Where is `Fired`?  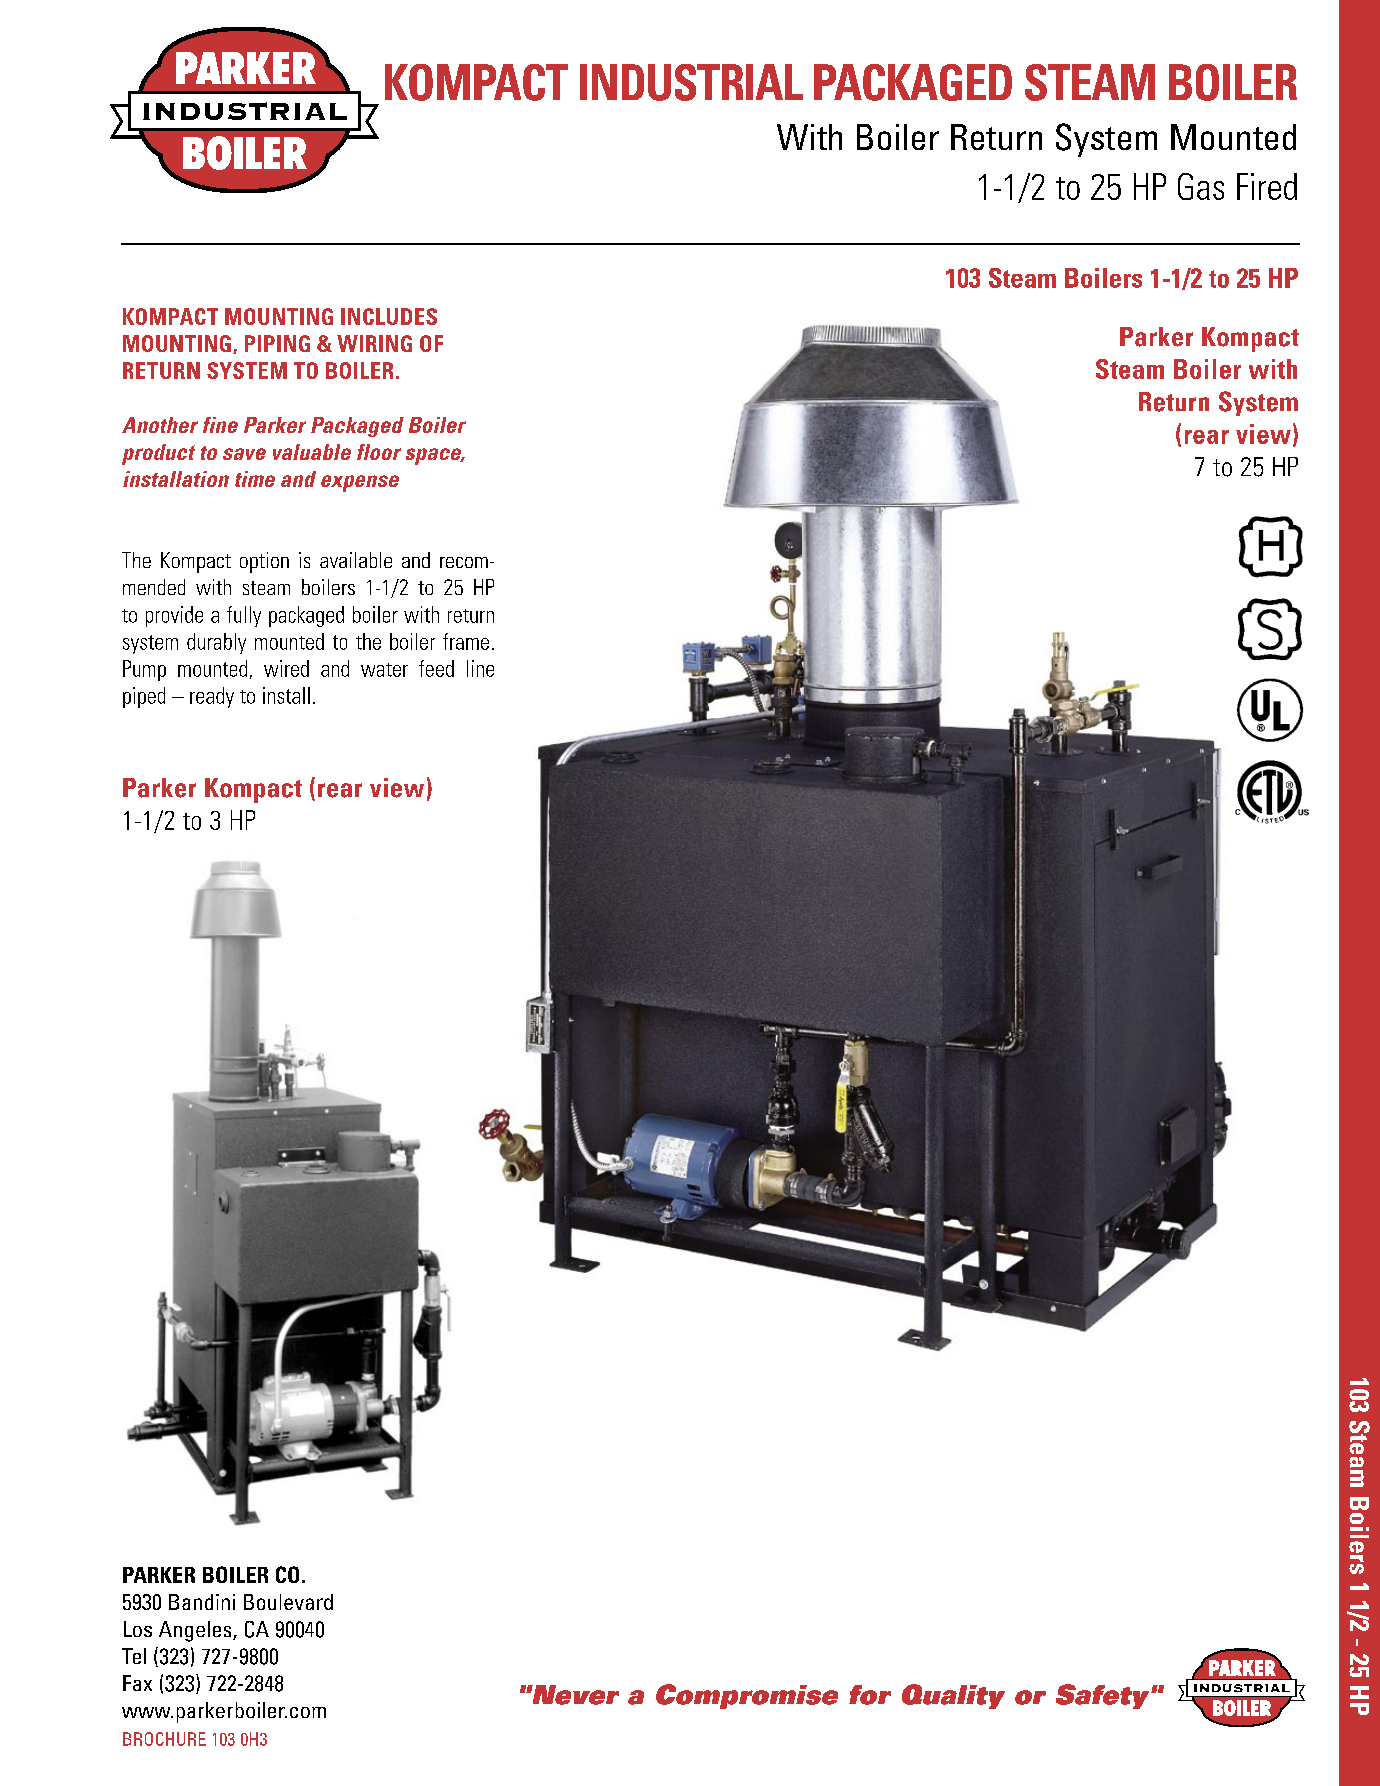
Fired is located at coordinates (1267, 186).
